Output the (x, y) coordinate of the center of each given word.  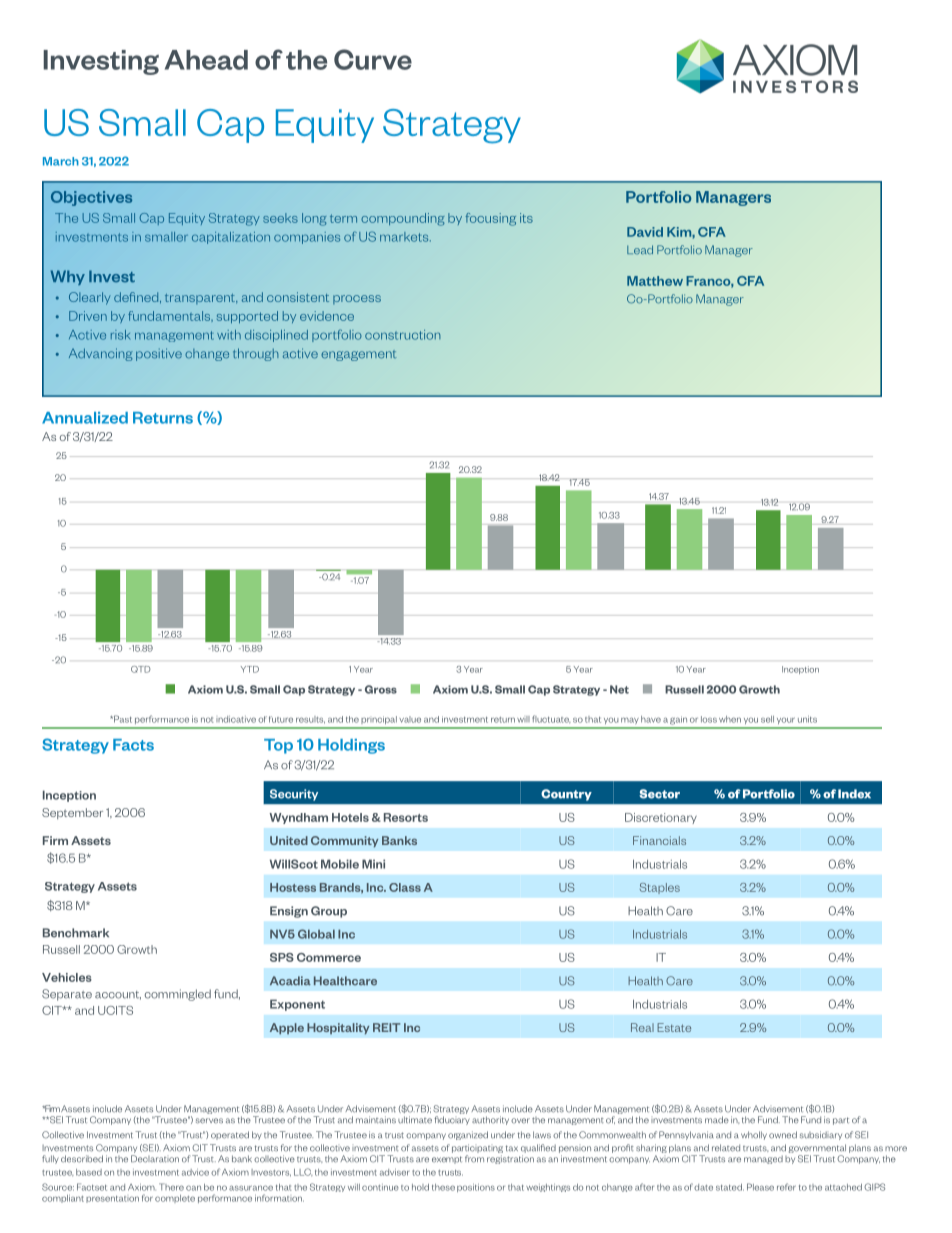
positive (159, 354)
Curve (373, 59)
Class (405, 887)
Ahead (206, 60)
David (645, 232)
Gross (381, 689)
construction (403, 335)
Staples (660, 888)
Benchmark (76, 933)
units (807, 719)
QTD (141, 669)
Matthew (655, 281)
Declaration (155, 1159)
